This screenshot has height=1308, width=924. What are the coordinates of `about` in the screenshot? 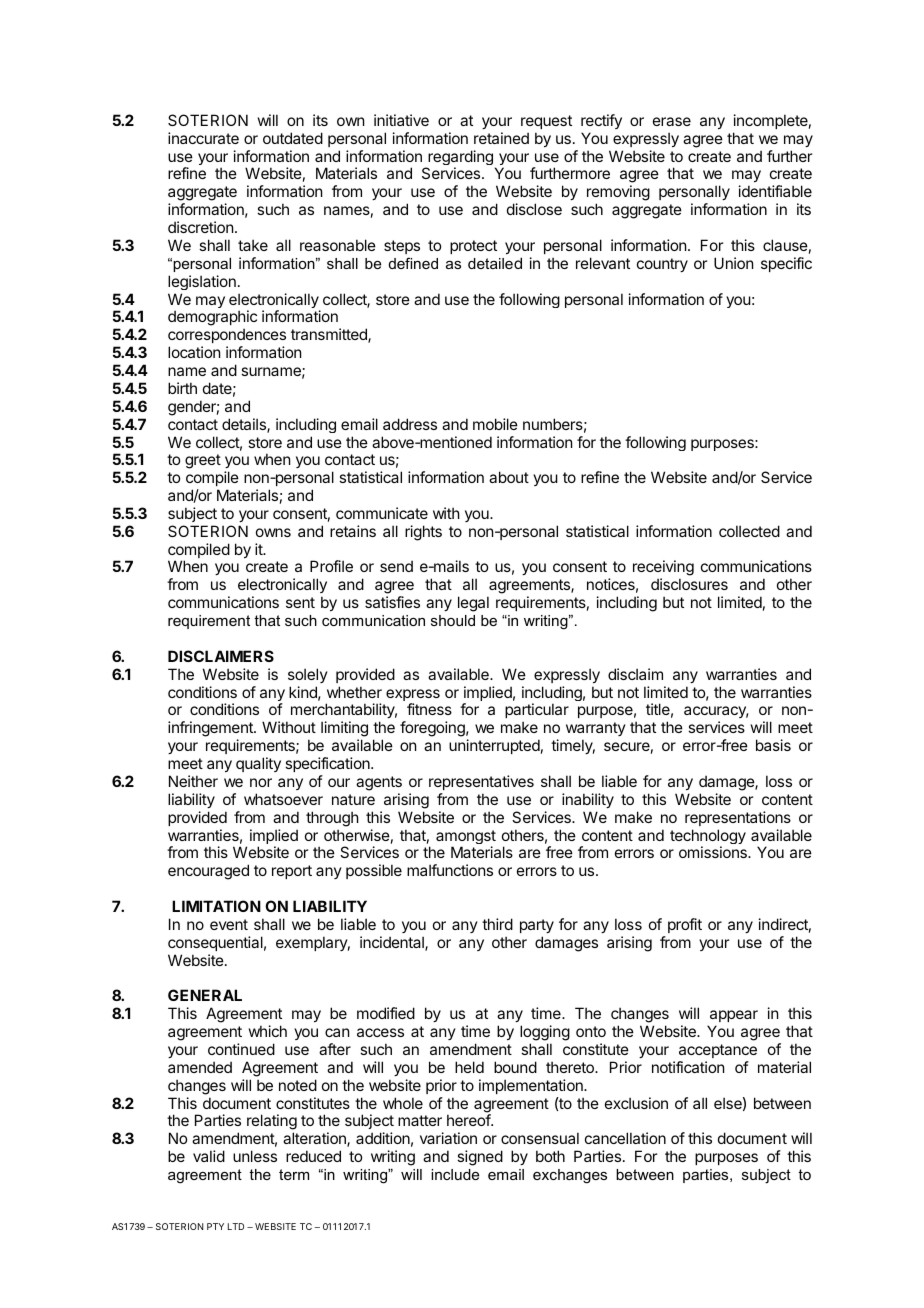 It's located at (509, 477).
